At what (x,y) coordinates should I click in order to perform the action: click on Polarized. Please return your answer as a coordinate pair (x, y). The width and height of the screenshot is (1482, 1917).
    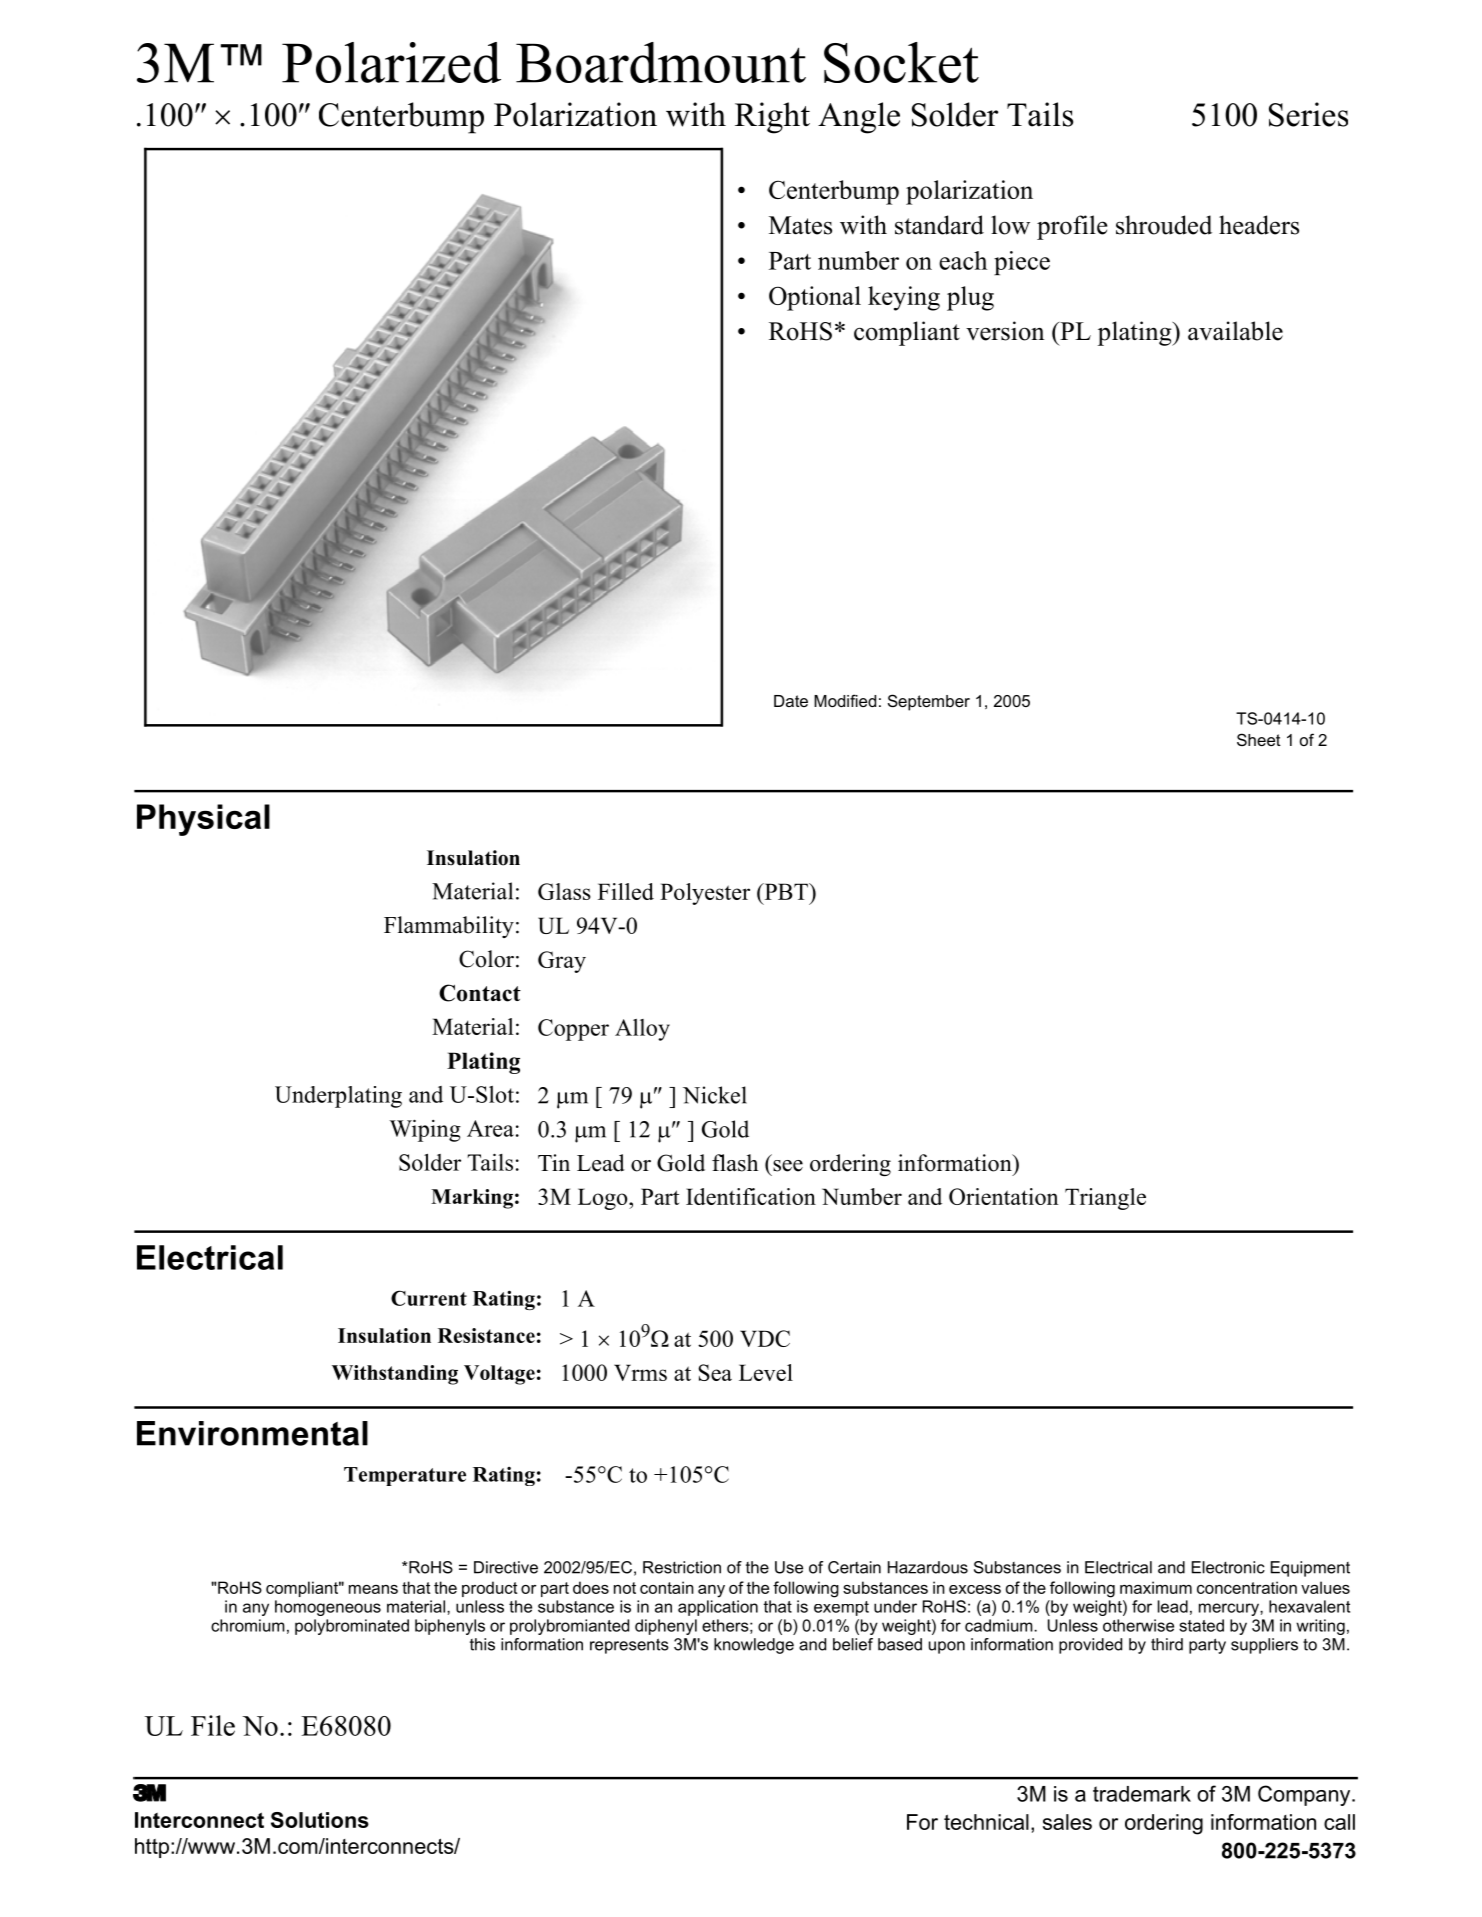
    Looking at the image, I should click on (391, 62).
